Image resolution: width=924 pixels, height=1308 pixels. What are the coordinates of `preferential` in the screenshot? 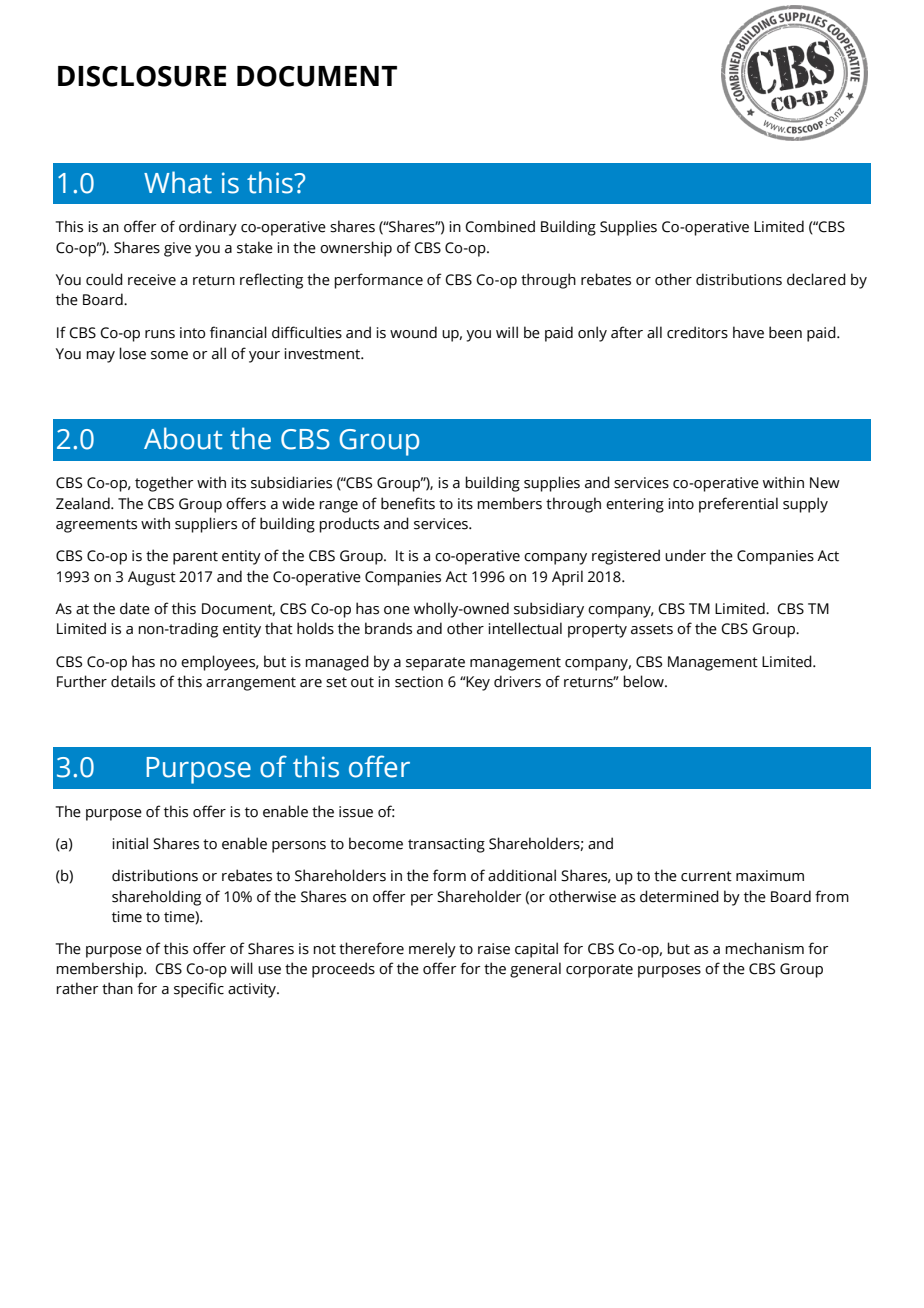 It's located at (738, 505).
